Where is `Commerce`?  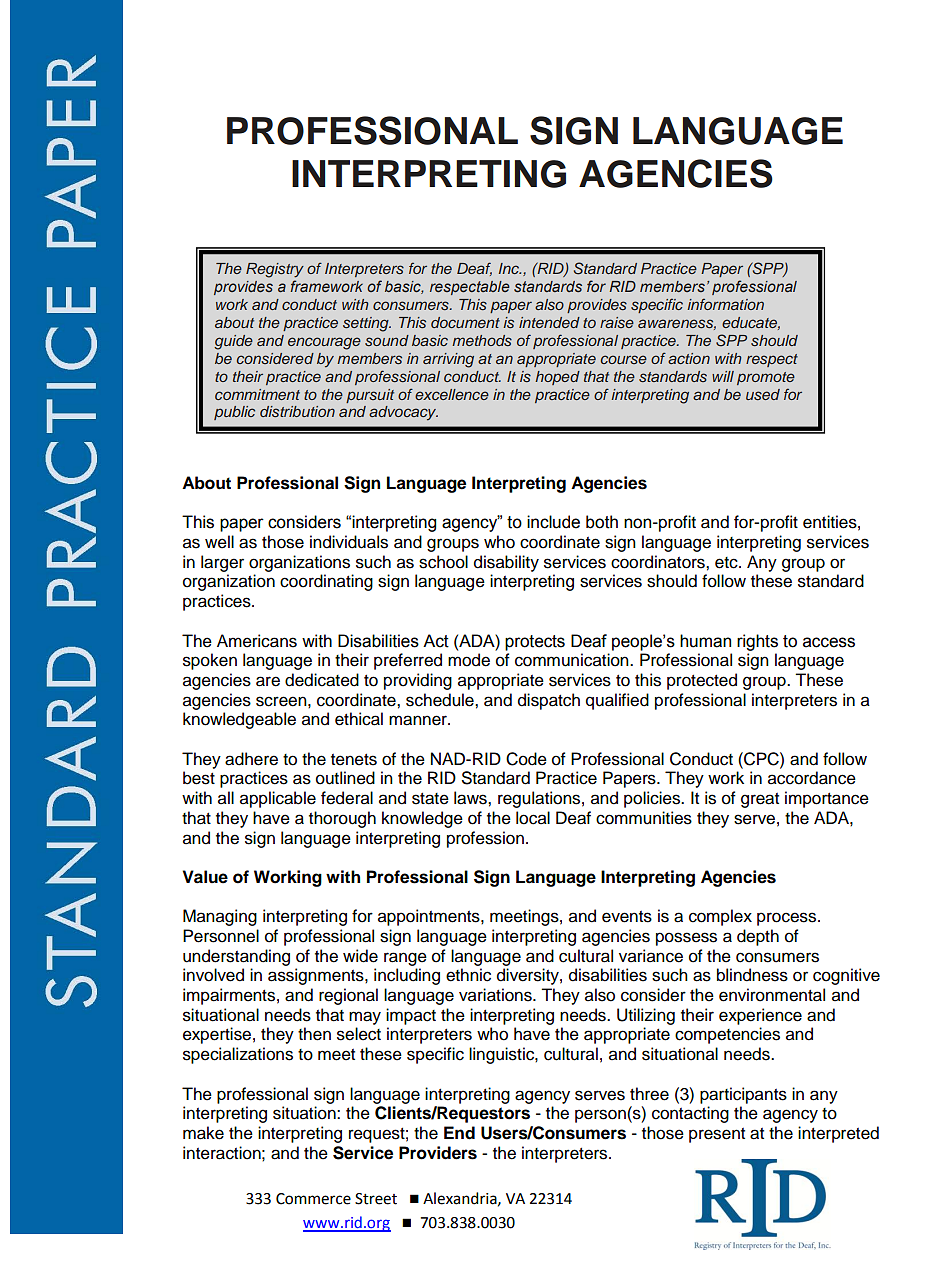
Commerce is located at coordinates (313, 1199).
